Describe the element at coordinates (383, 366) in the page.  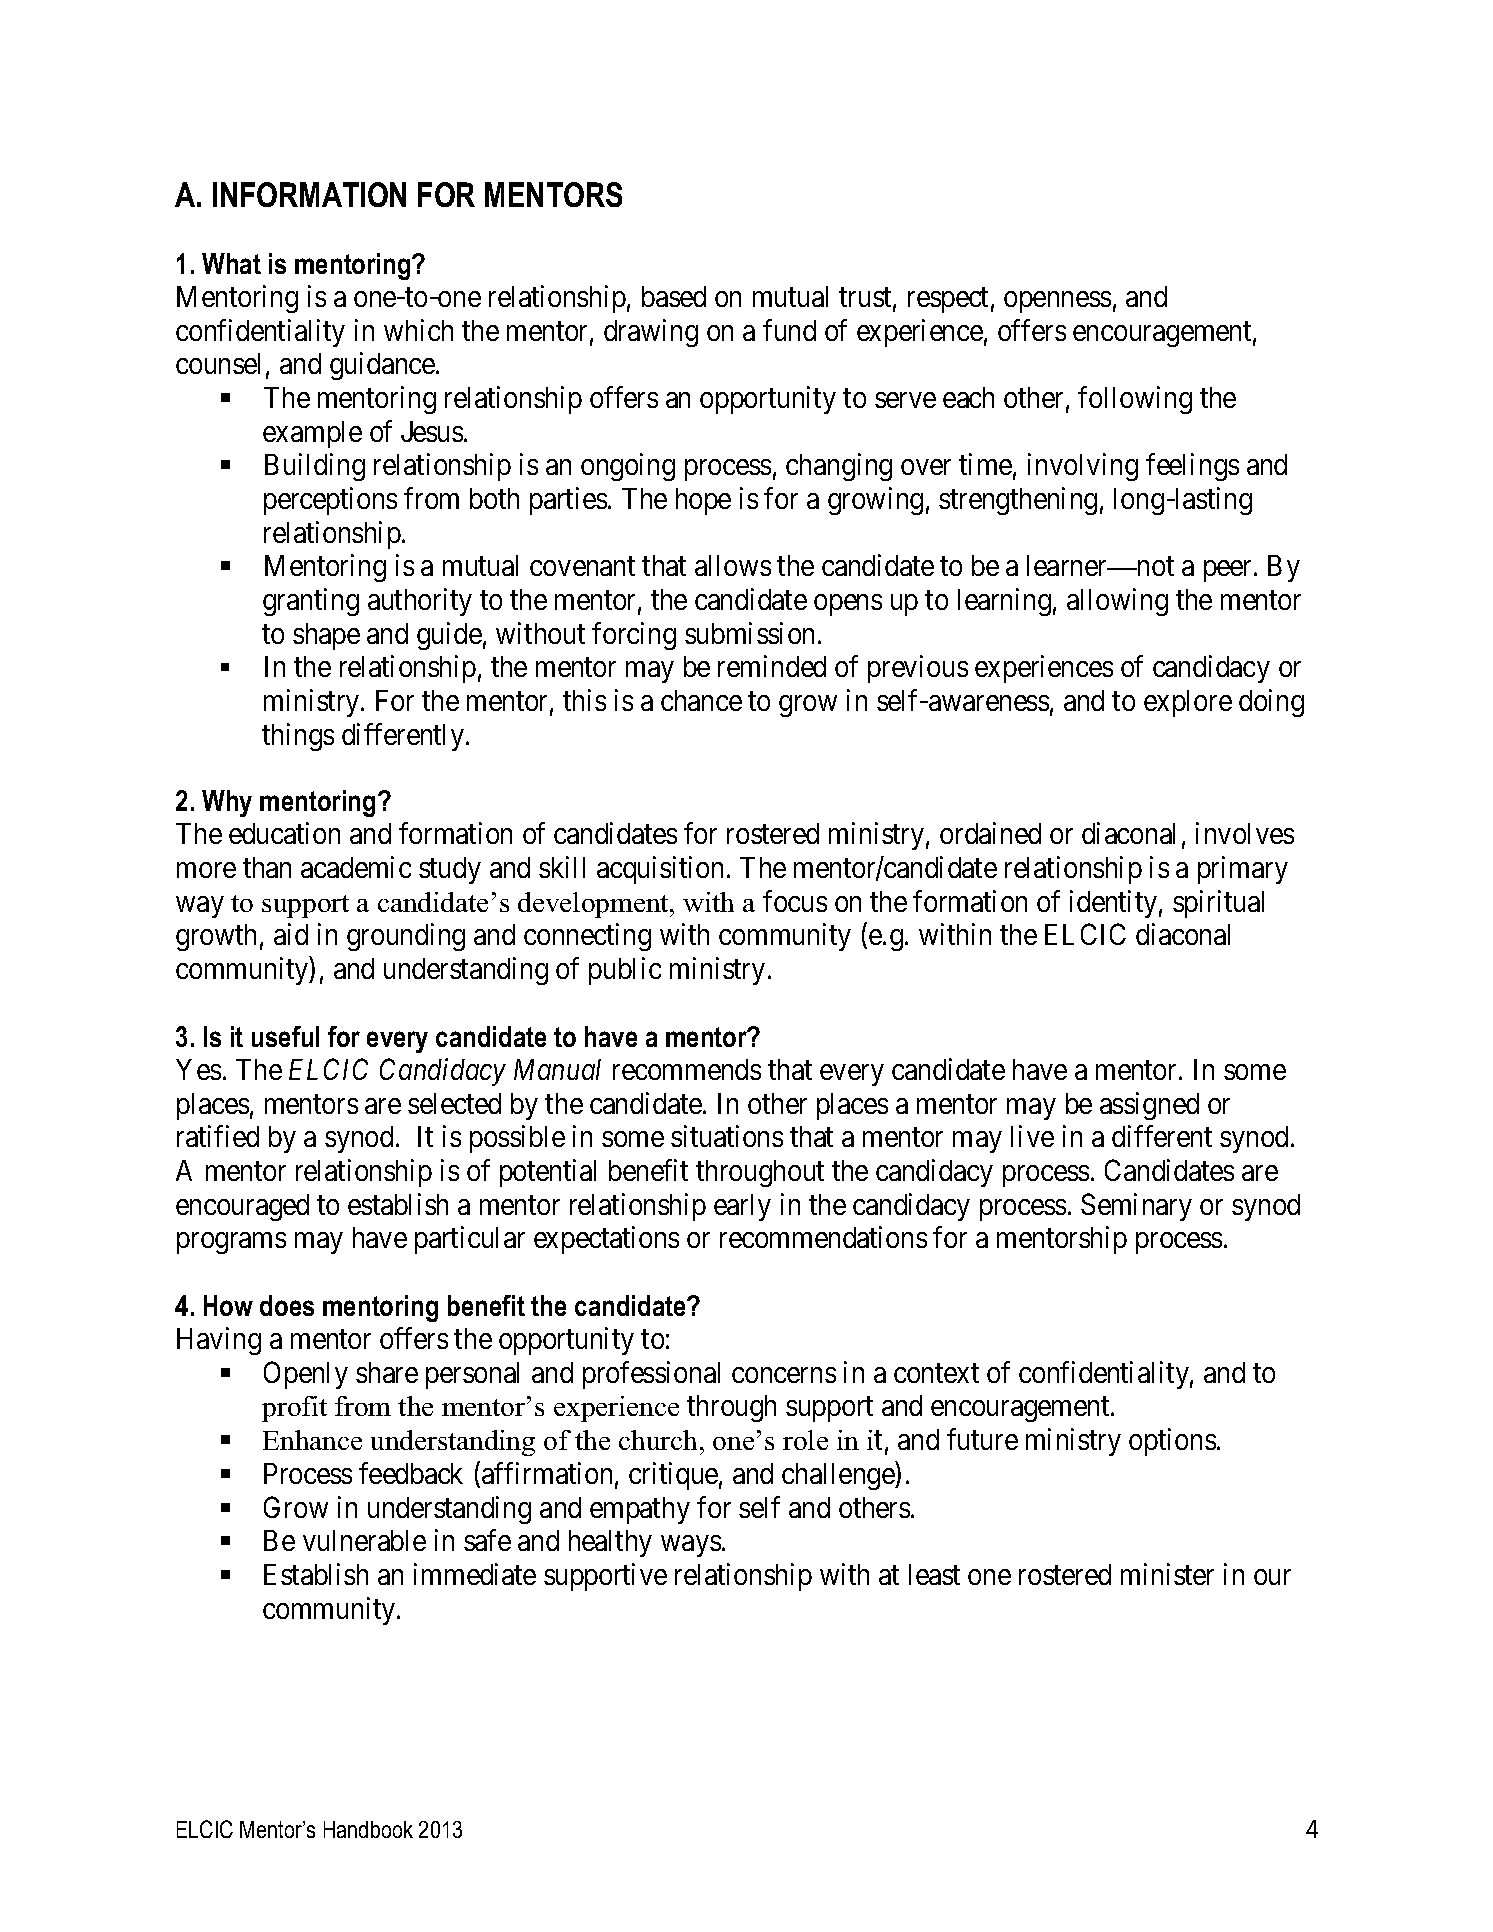
I see `guidance` at that location.
